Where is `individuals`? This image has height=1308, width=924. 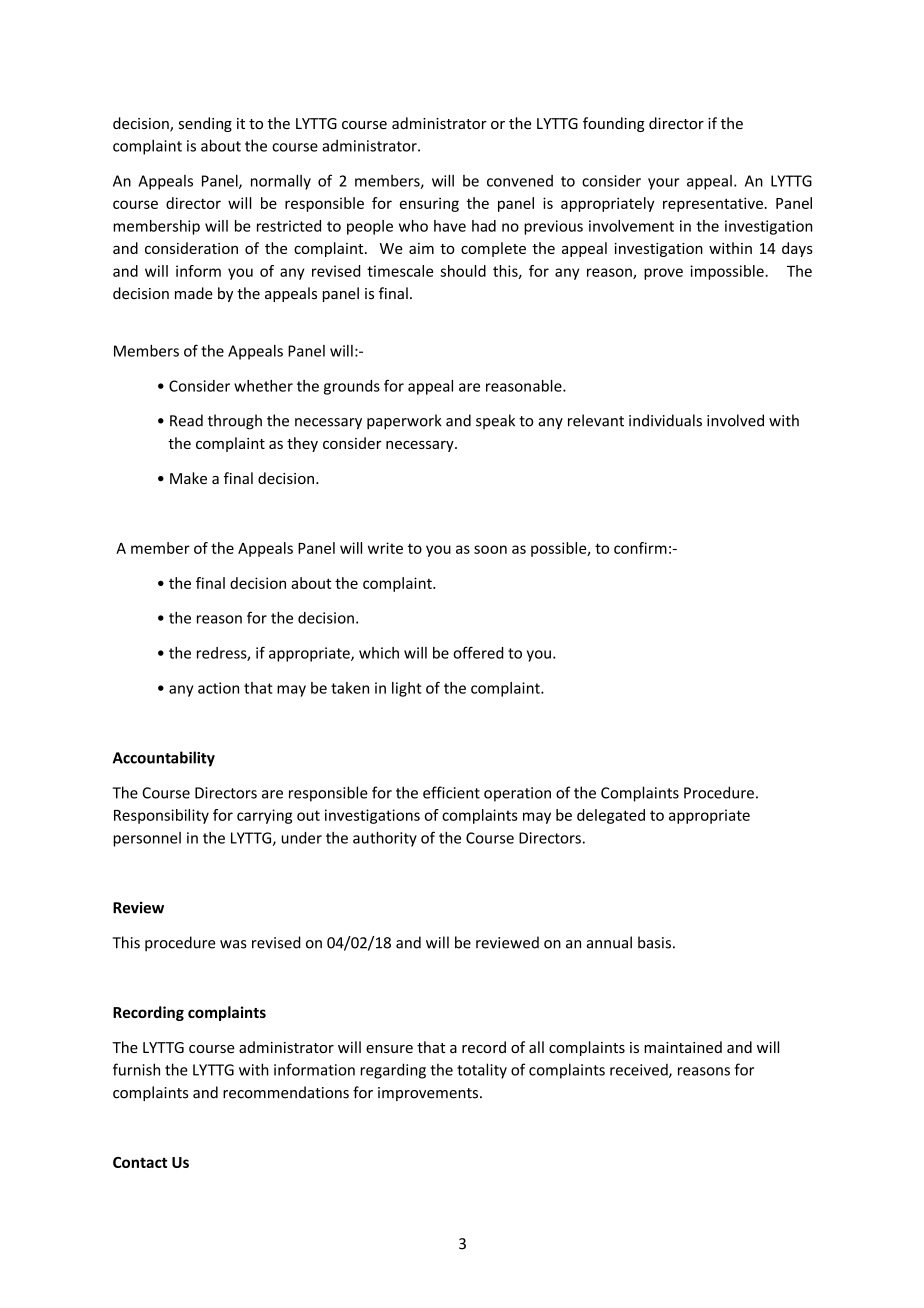 individuals is located at coordinates (665, 420).
